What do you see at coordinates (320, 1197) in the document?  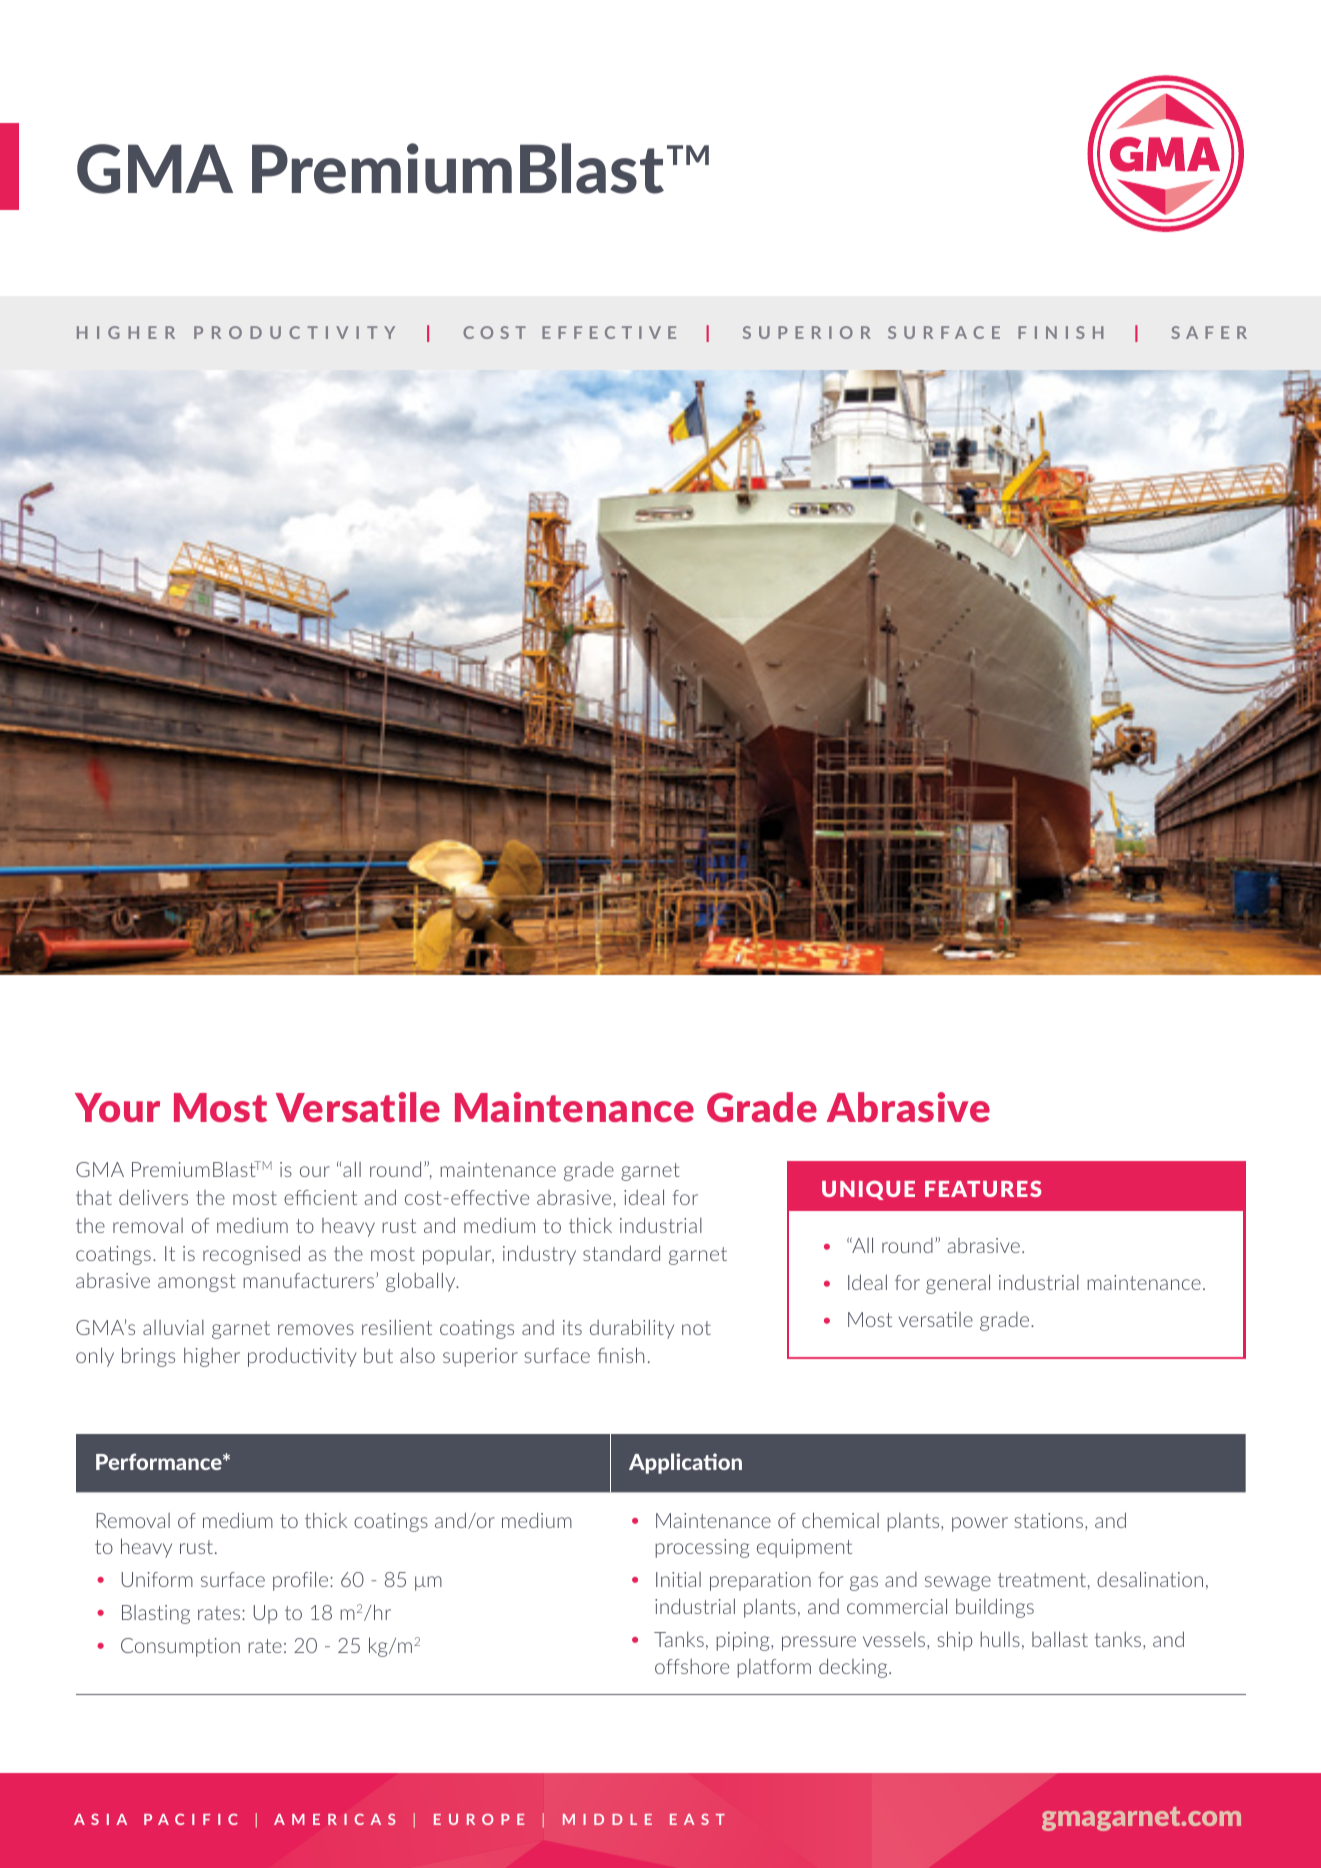 I see `efficient` at bounding box center [320, 1197].
